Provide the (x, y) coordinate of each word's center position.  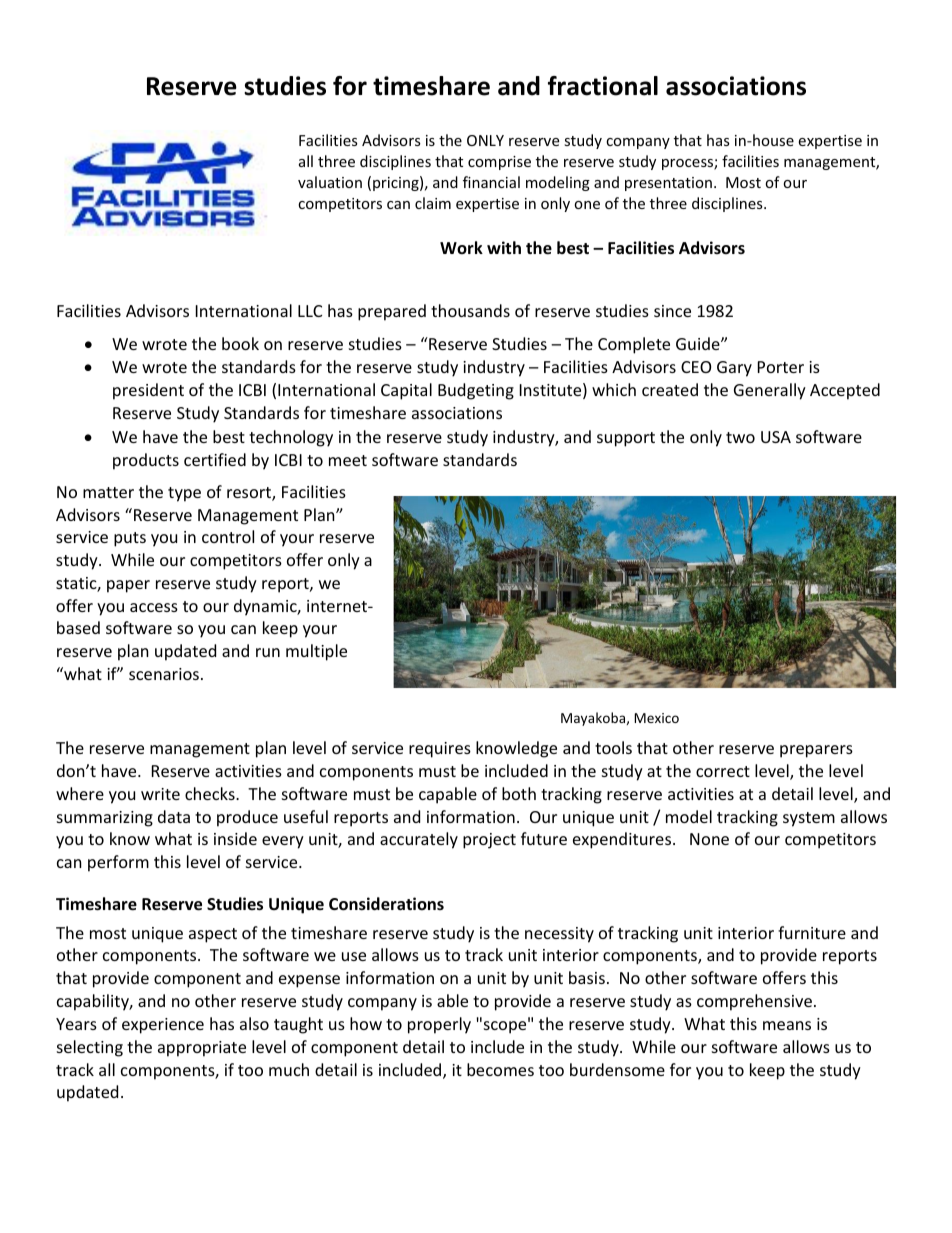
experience (163, 1026)
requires (440, 750)
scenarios (164, 674)
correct (723, 771)
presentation (668, 184)
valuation (330, 182)
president (148, 391)
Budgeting (476, 391)
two (740, 437)
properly (439, 1025)
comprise (499, 163)
